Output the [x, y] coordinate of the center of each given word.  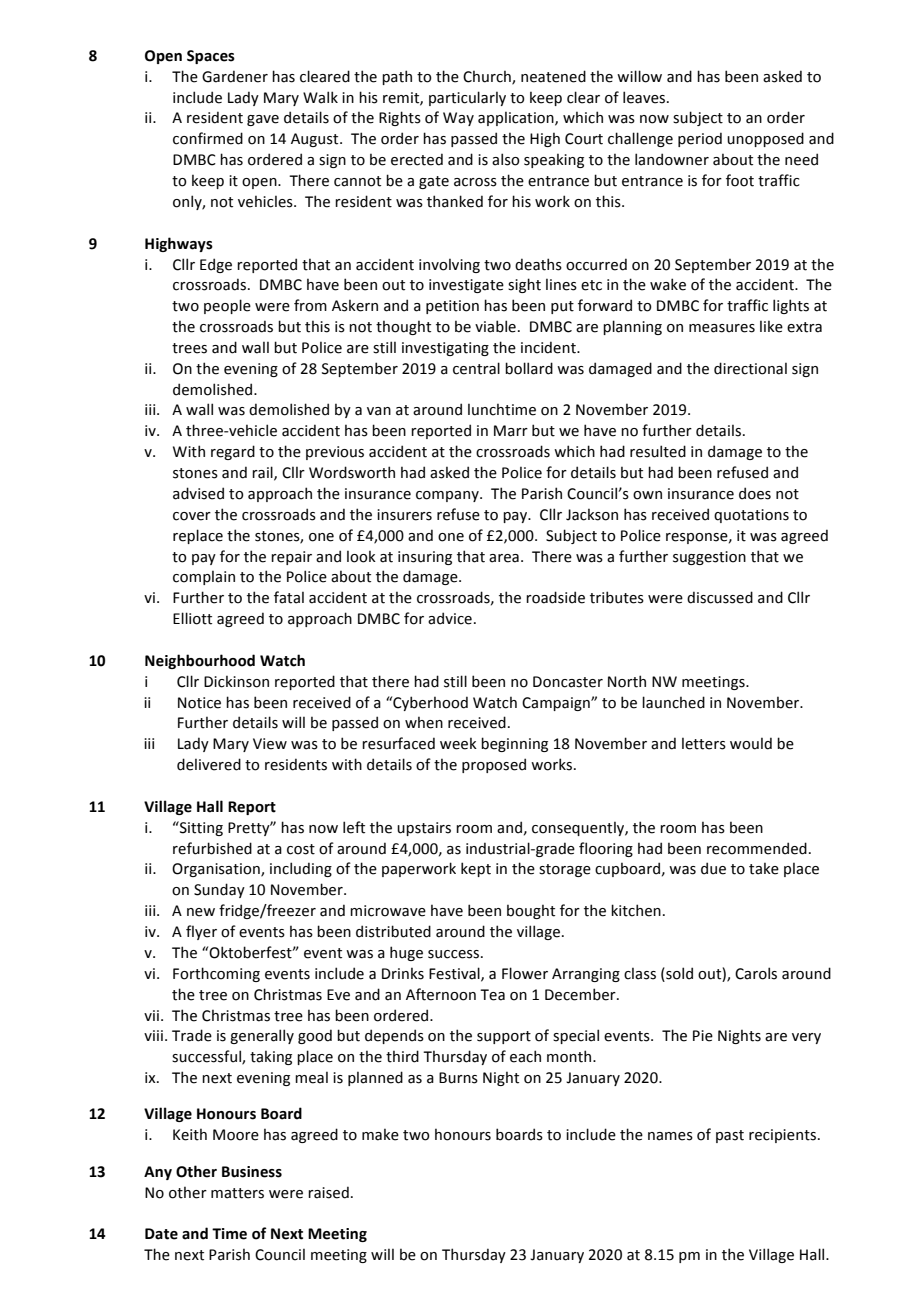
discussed [720, 597]
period [700, 139]
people [227, 306]
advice [450, 618]
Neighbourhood [200, 661]
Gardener [235, 76]
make [380, 1134]
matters [237, 1193]
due [713, 868]
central [476, 368]
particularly [467, 98]
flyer [201, 932]
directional [750, 368]
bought [531, 911]
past [730, 1136]
